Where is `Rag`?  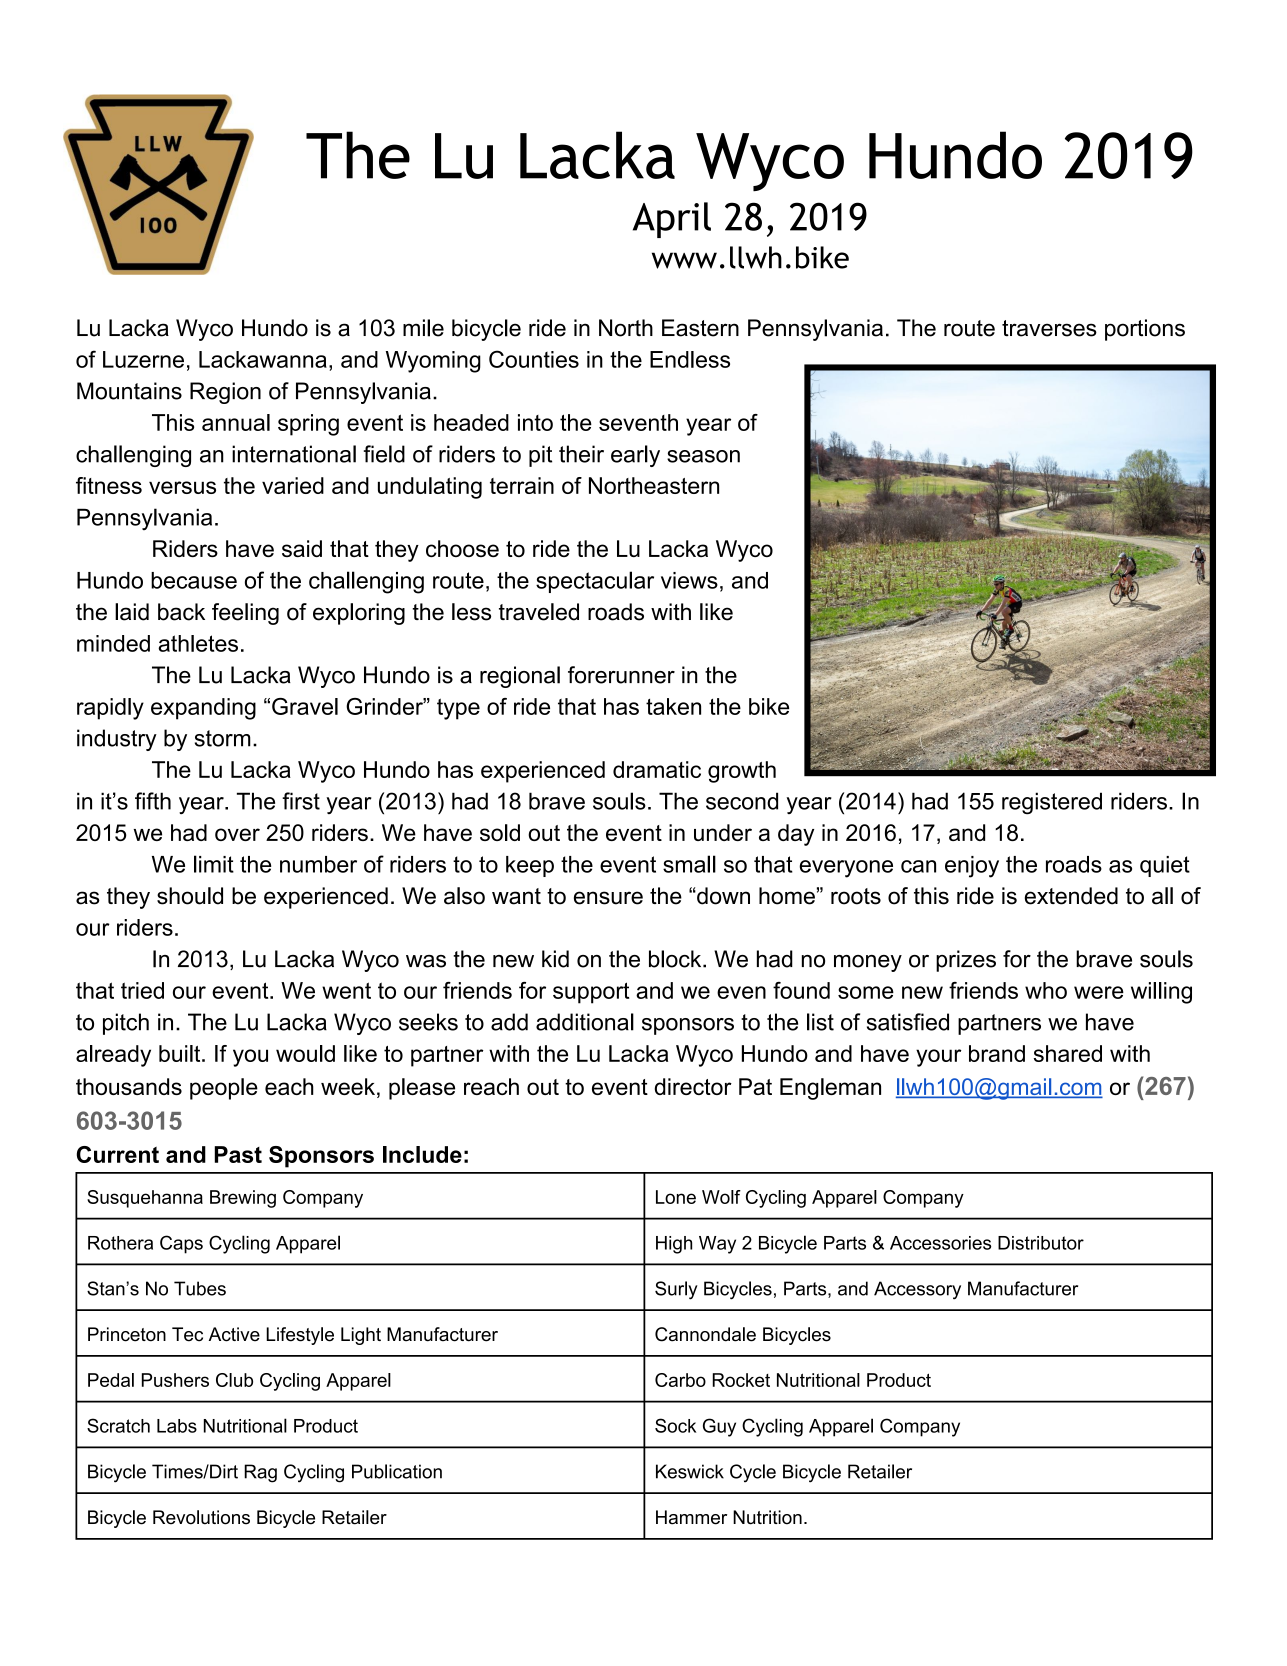 Rag is located at coordinates (260, 1473).
